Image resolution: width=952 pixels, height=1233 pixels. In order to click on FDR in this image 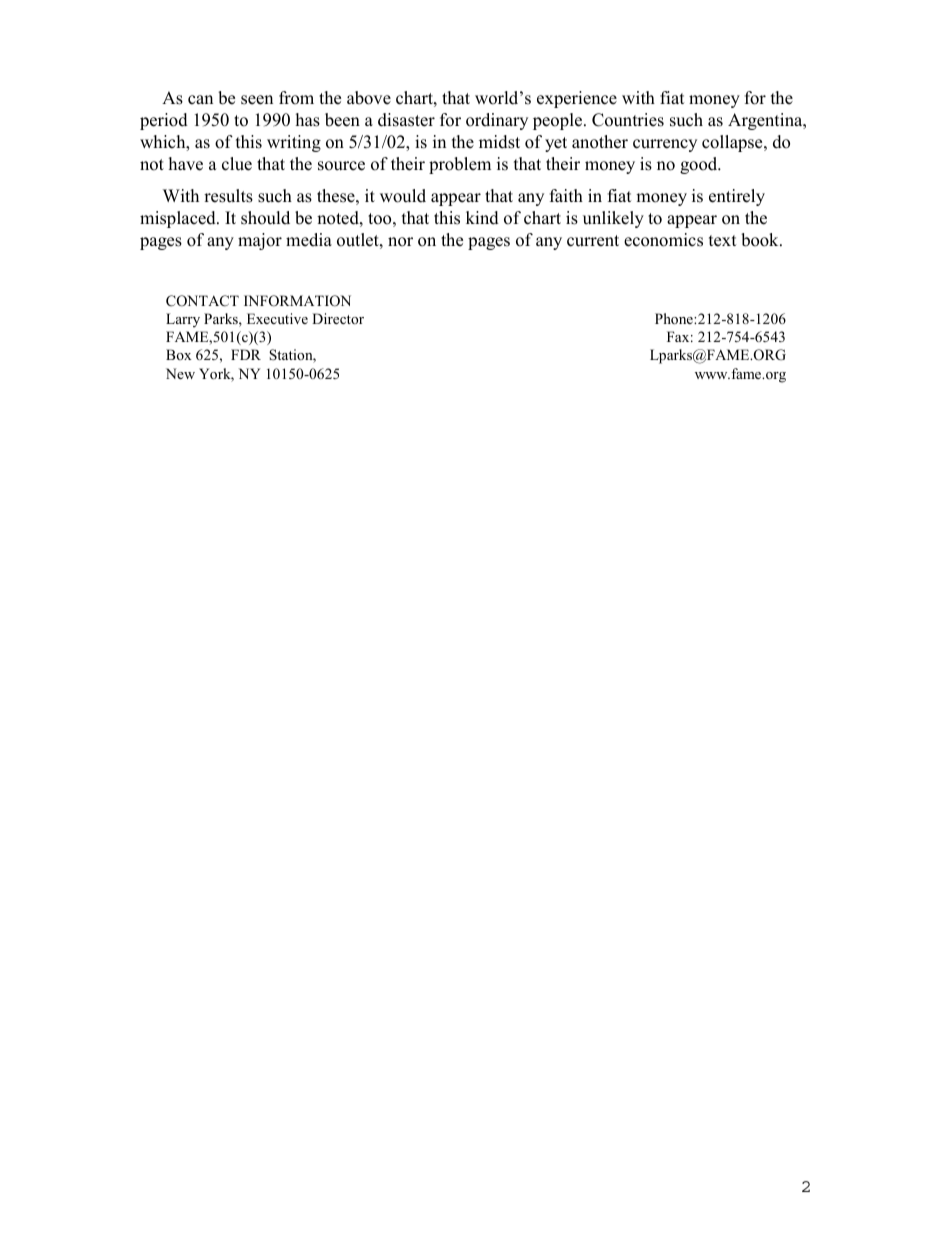, I will do `click(246, 354)`.
